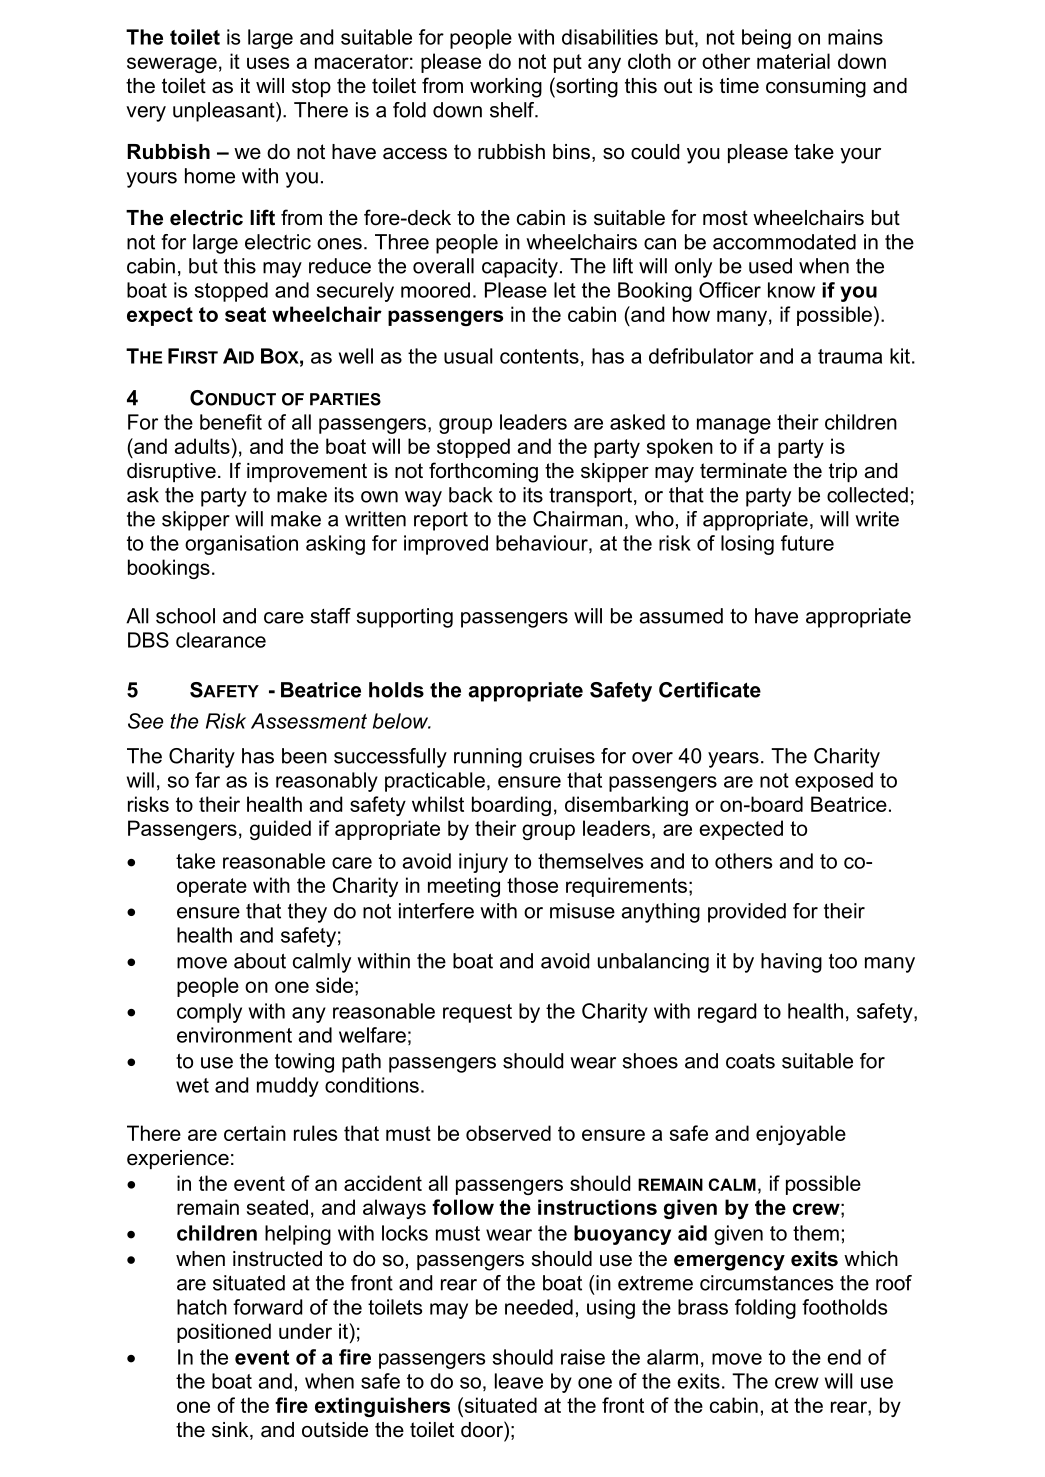 This screenshot has height=1477, width=1045. Describe the element at coordinates (807, 543) in the screenshot. I see `future` at that location.
